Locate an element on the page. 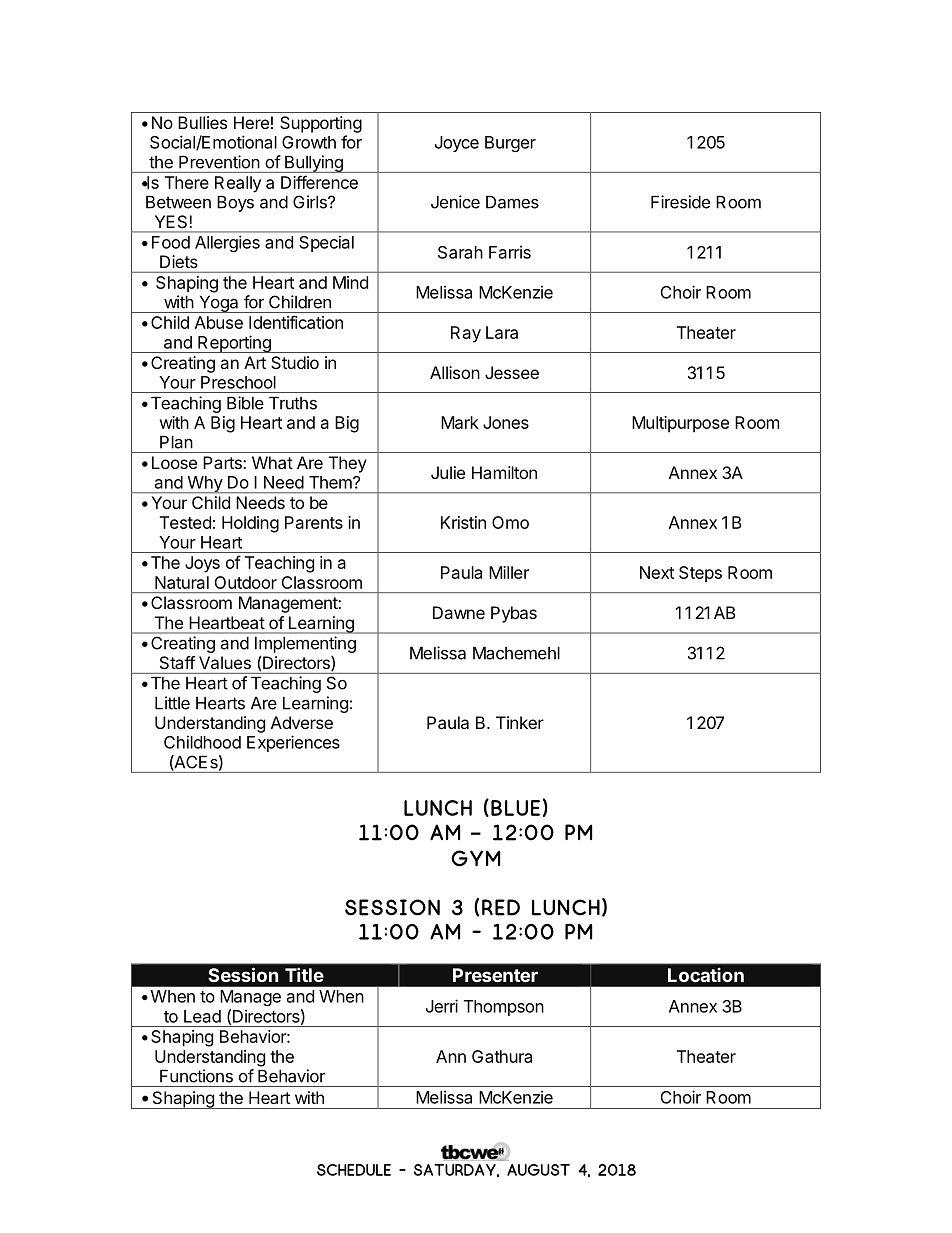 This document has height=1233, width=952. Fireside is located at coordinates (680, 202).
